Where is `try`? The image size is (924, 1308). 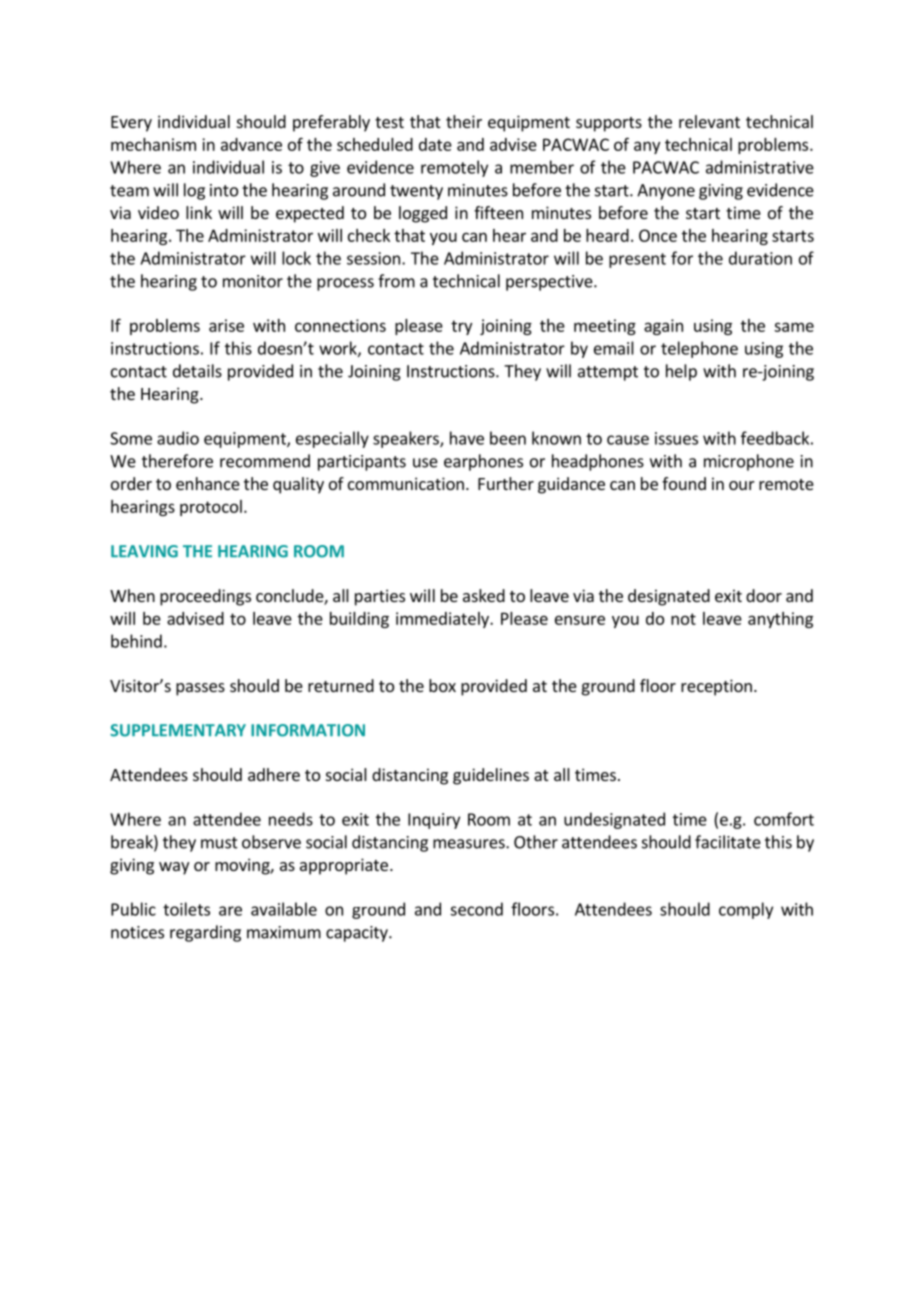 try is located at coordinates (461, 327).
